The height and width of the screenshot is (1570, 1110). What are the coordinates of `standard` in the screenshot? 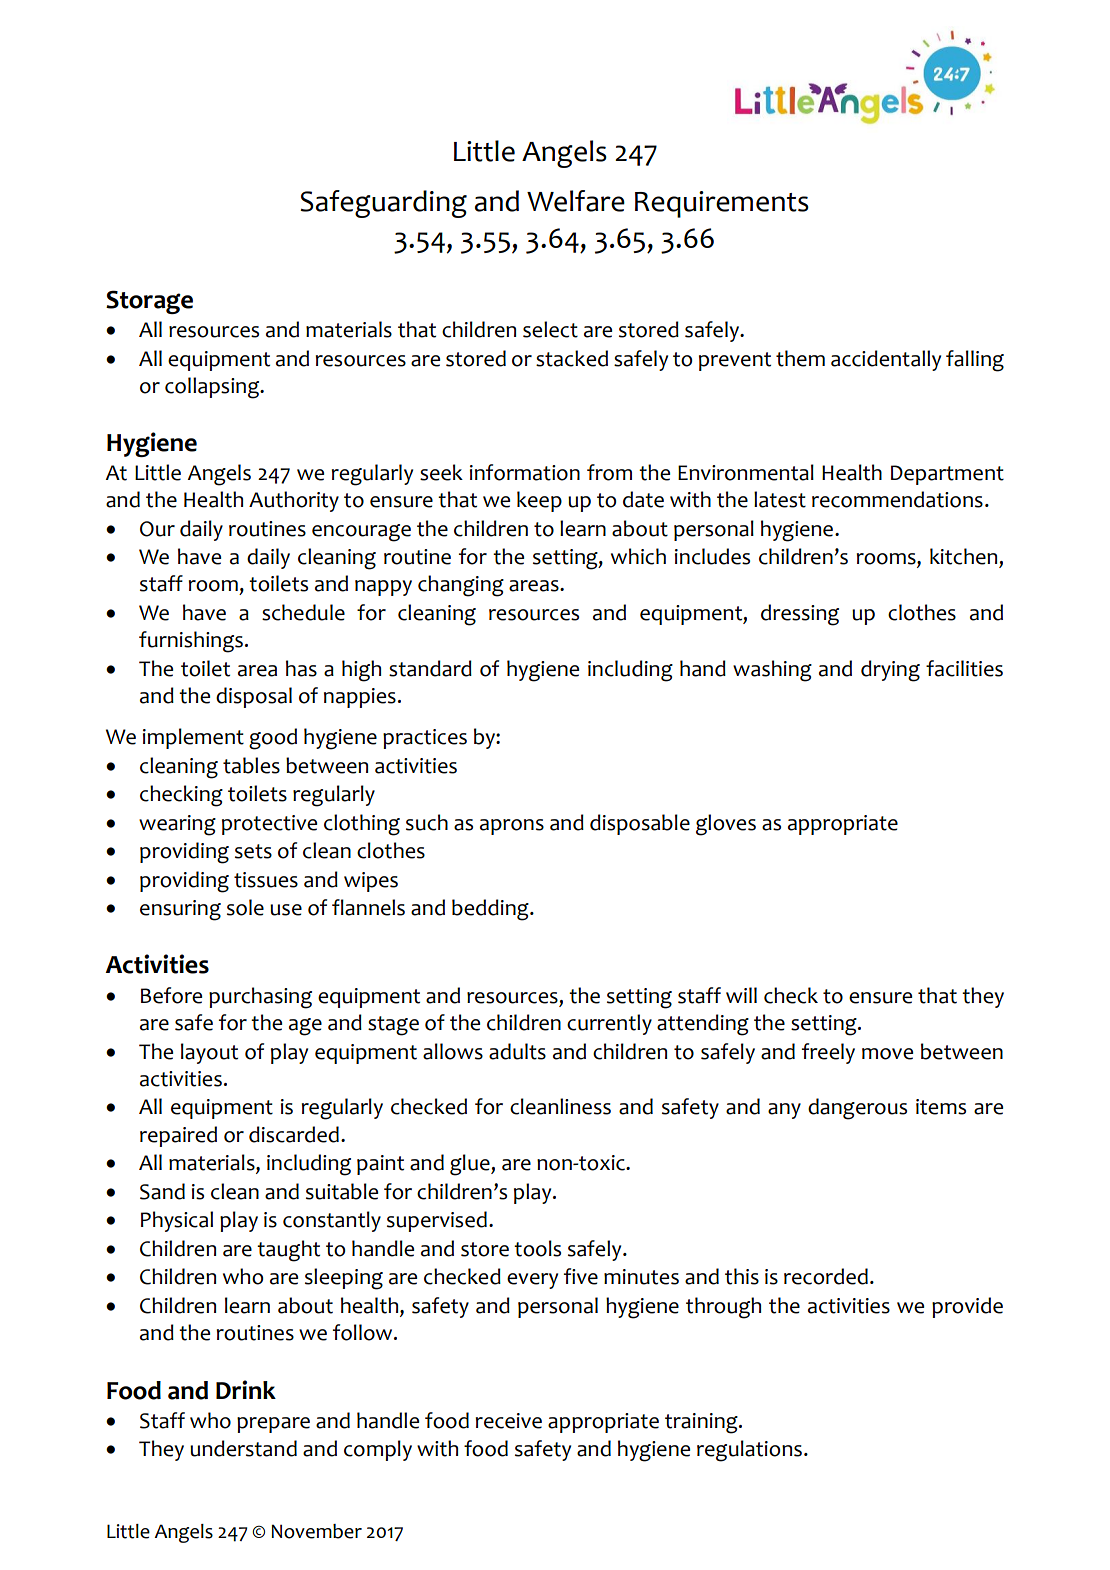 It's located at (430, 668).
